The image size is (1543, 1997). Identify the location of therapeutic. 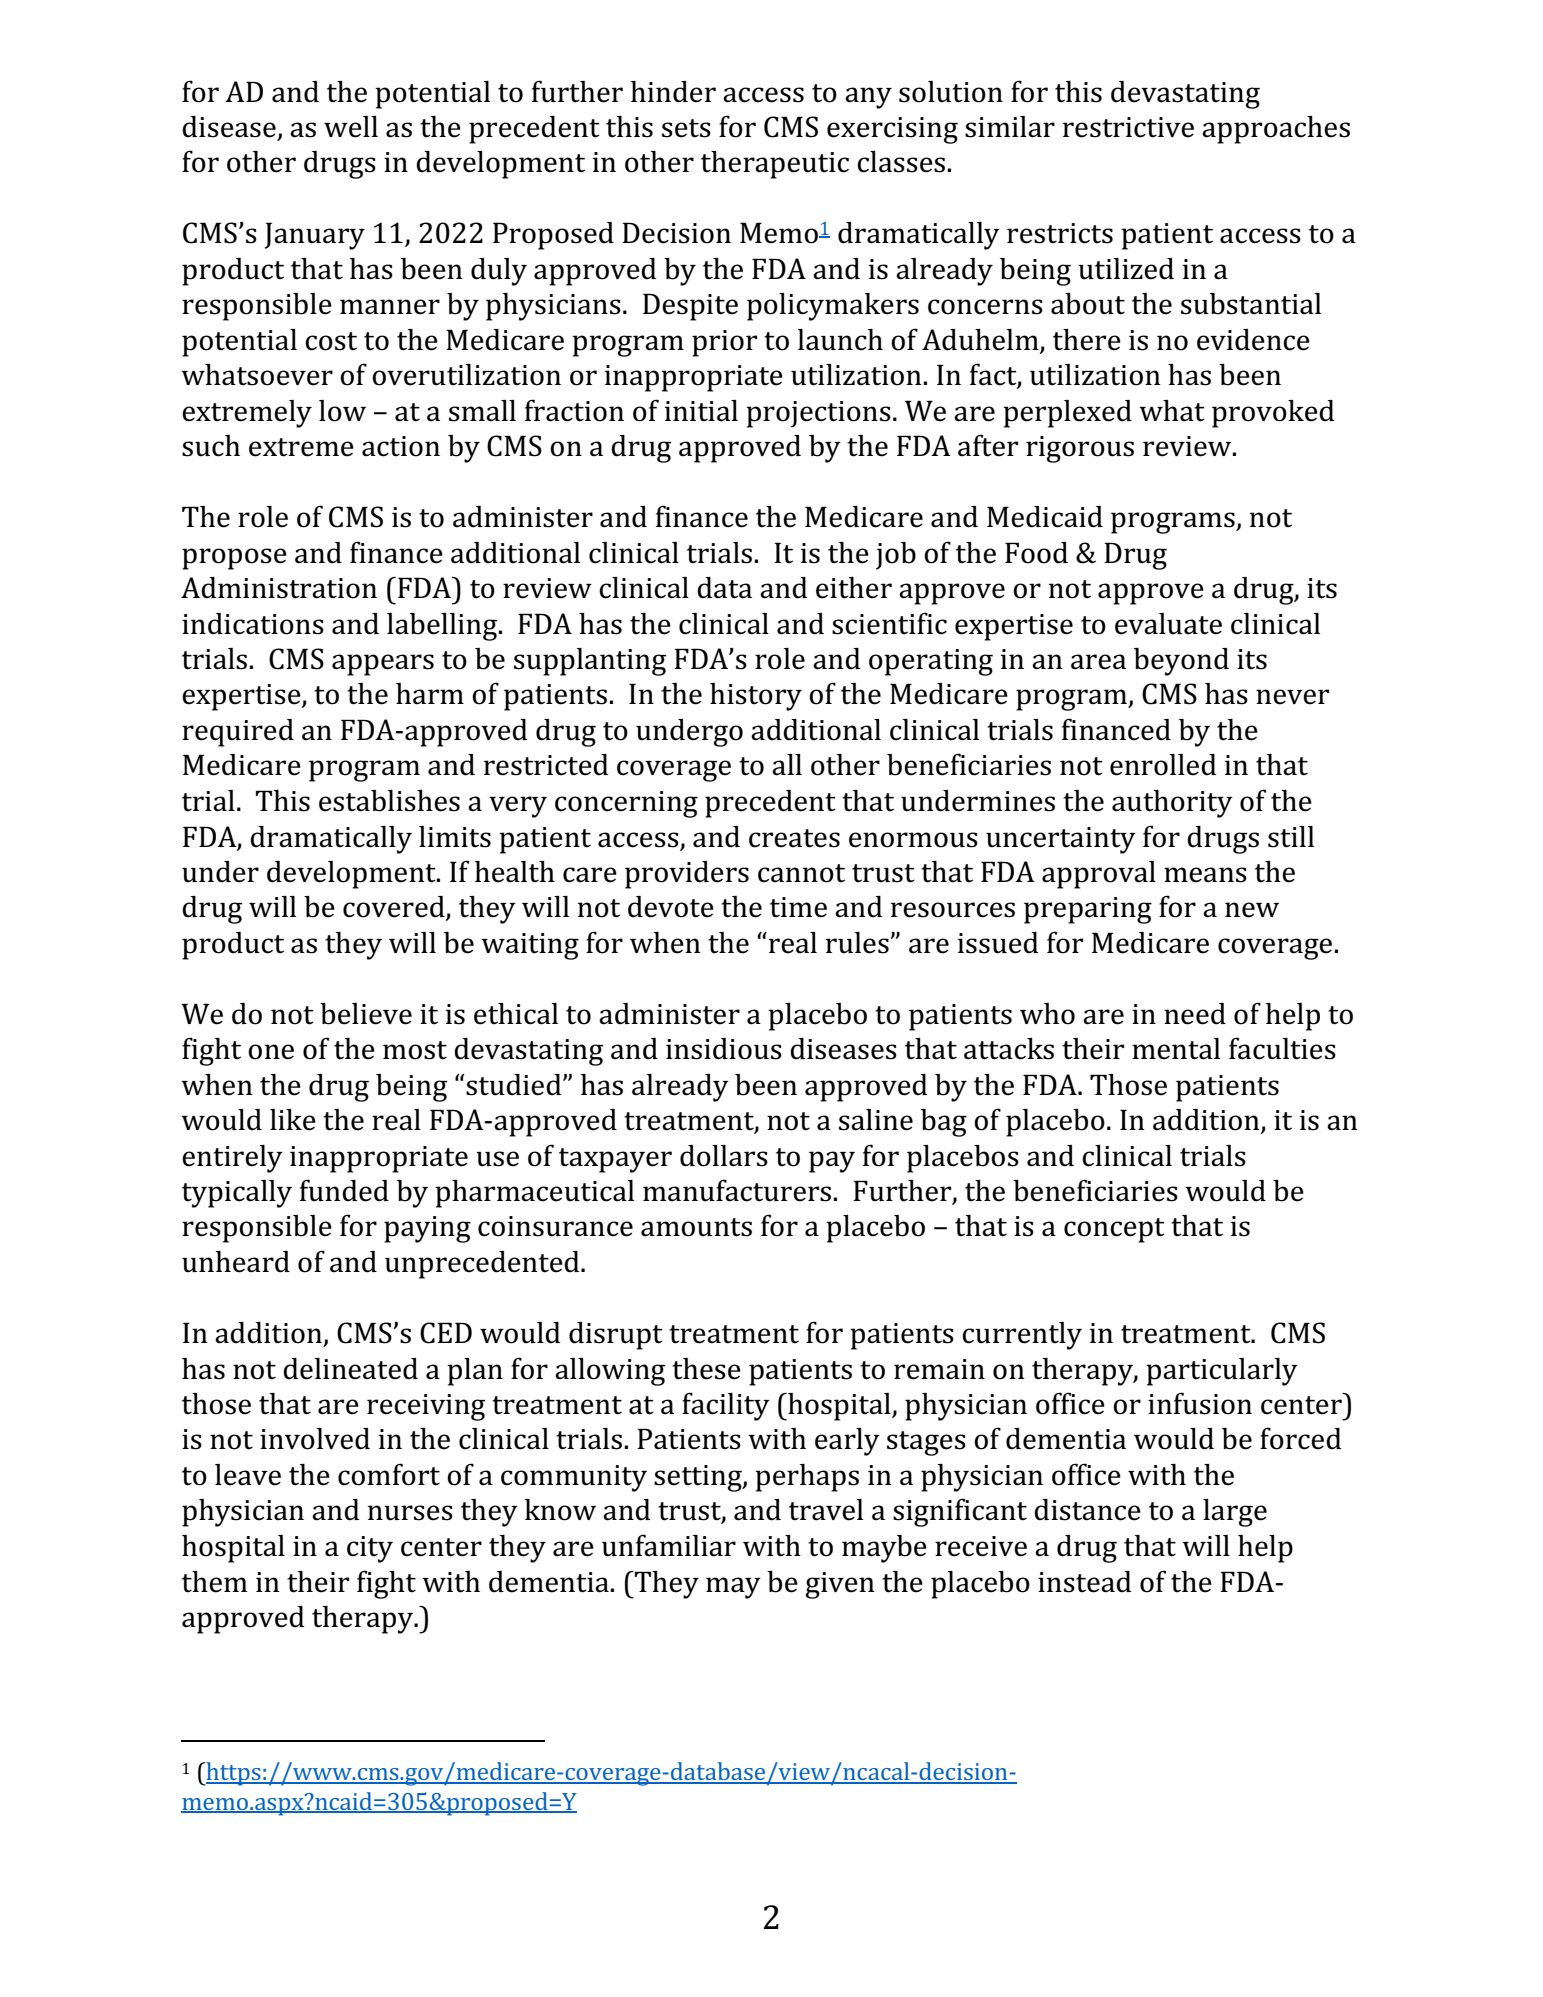
(775, 165).
